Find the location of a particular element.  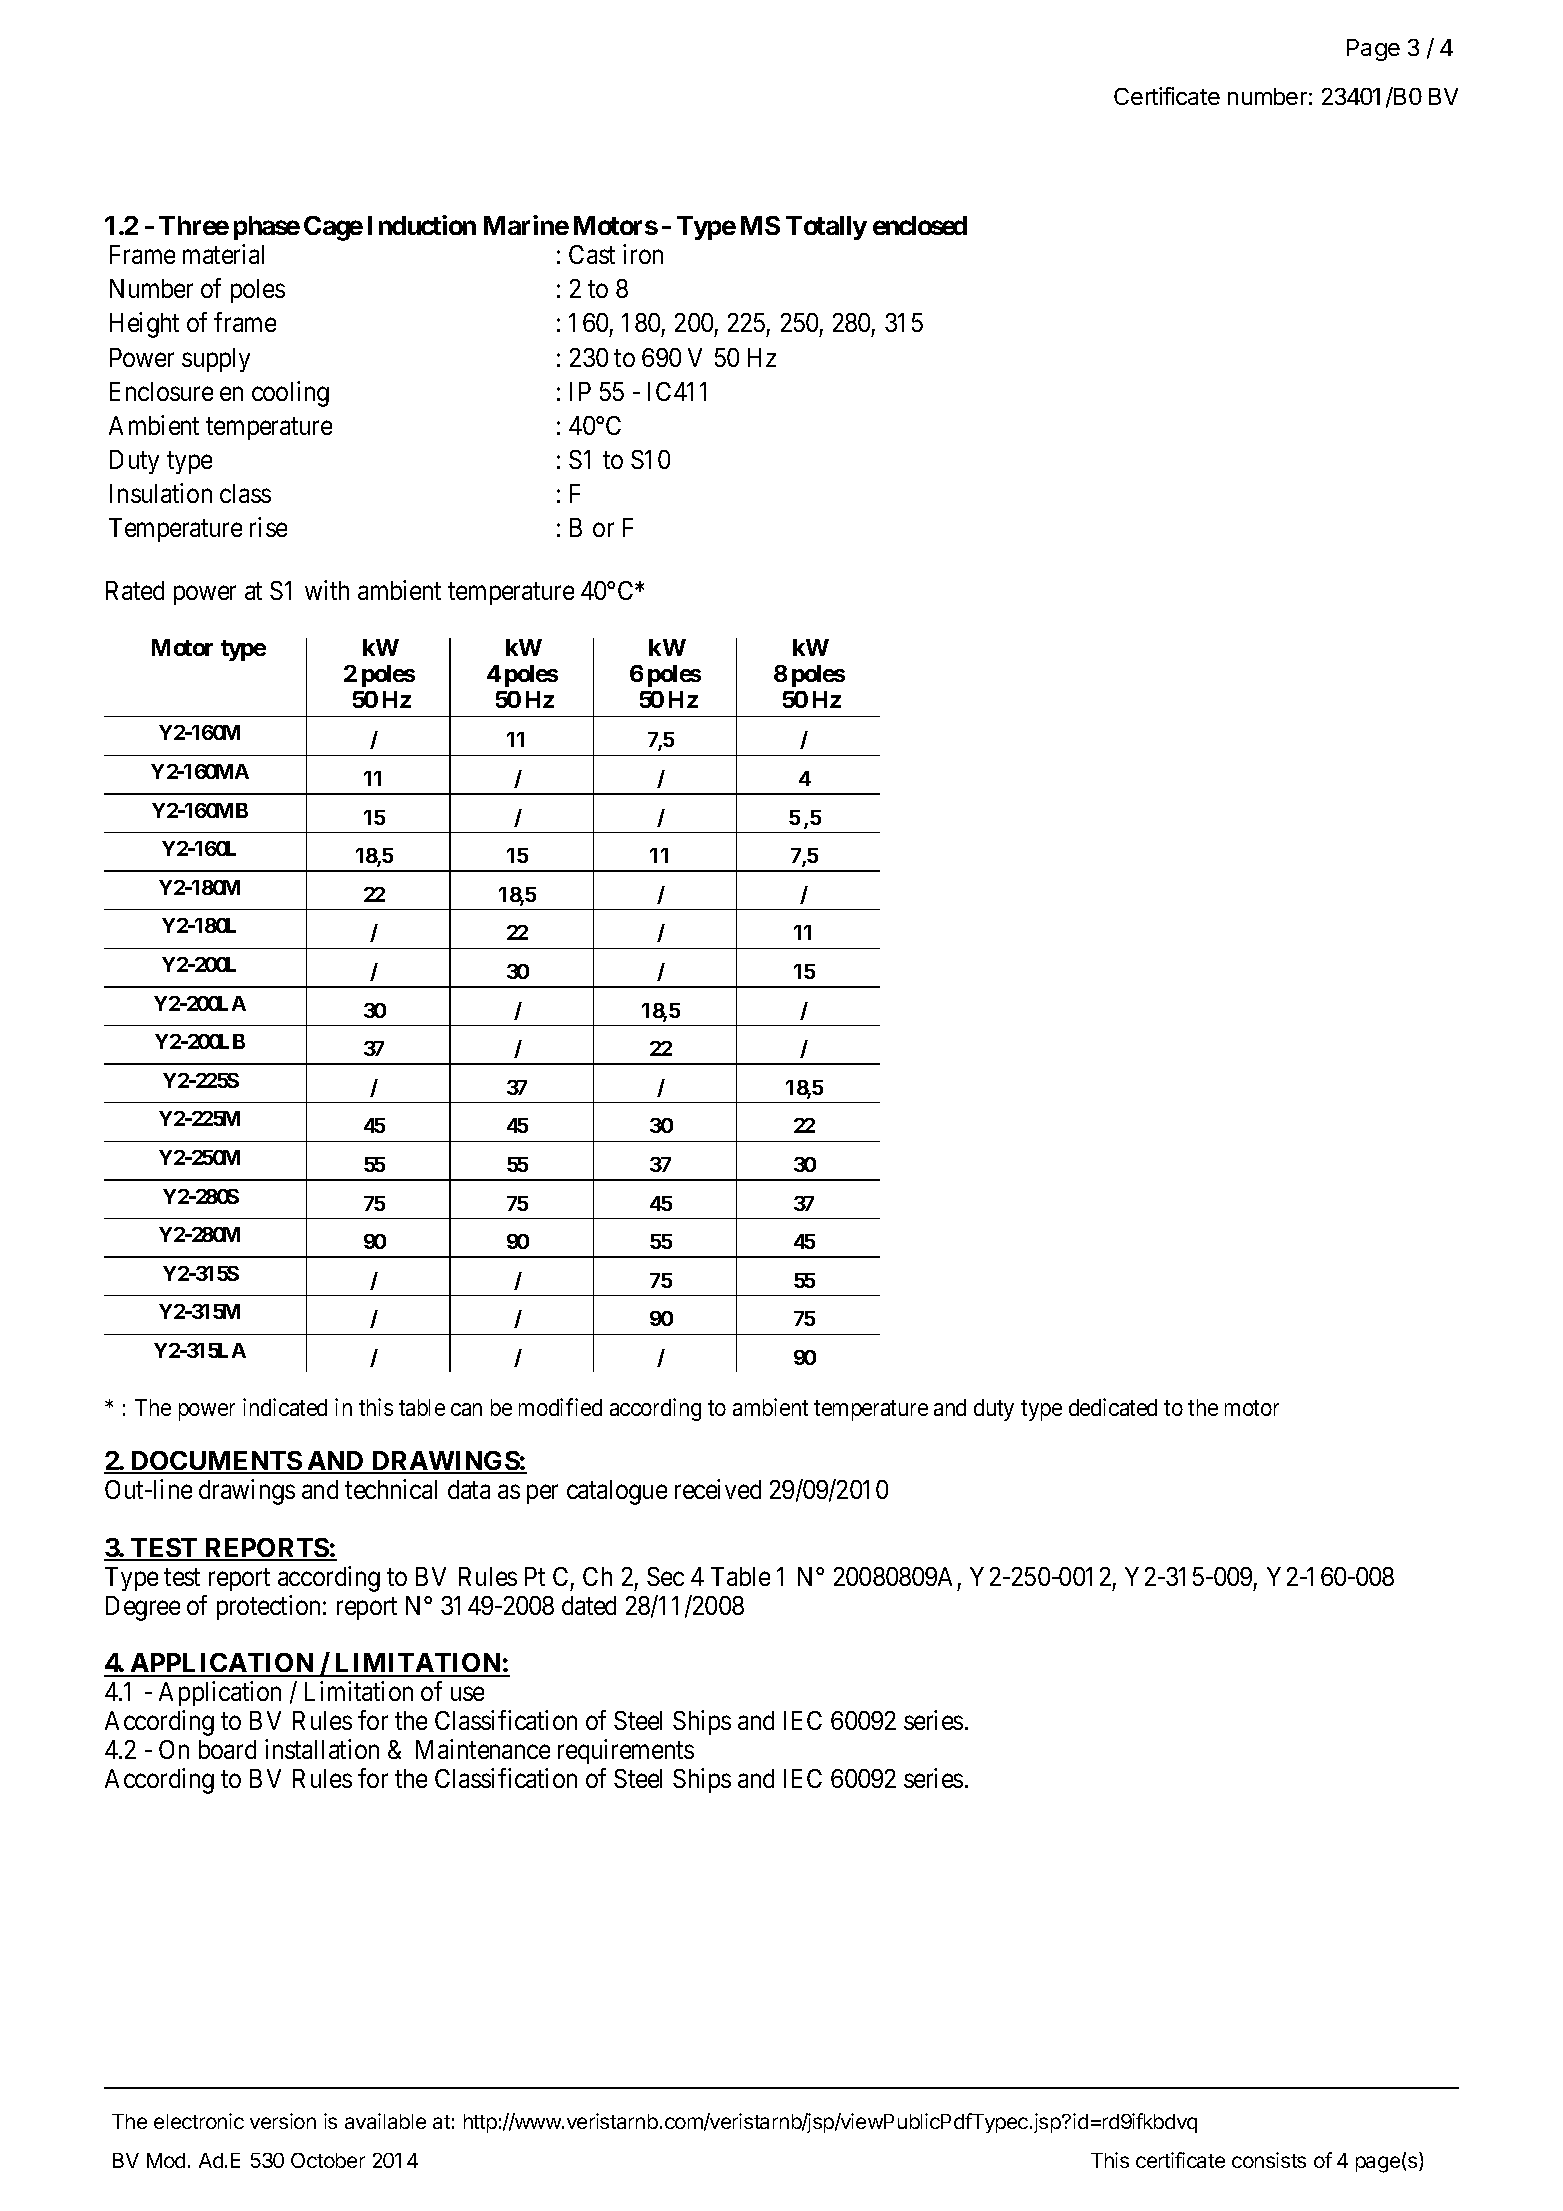

version is located at coordinates (283, 2121).
